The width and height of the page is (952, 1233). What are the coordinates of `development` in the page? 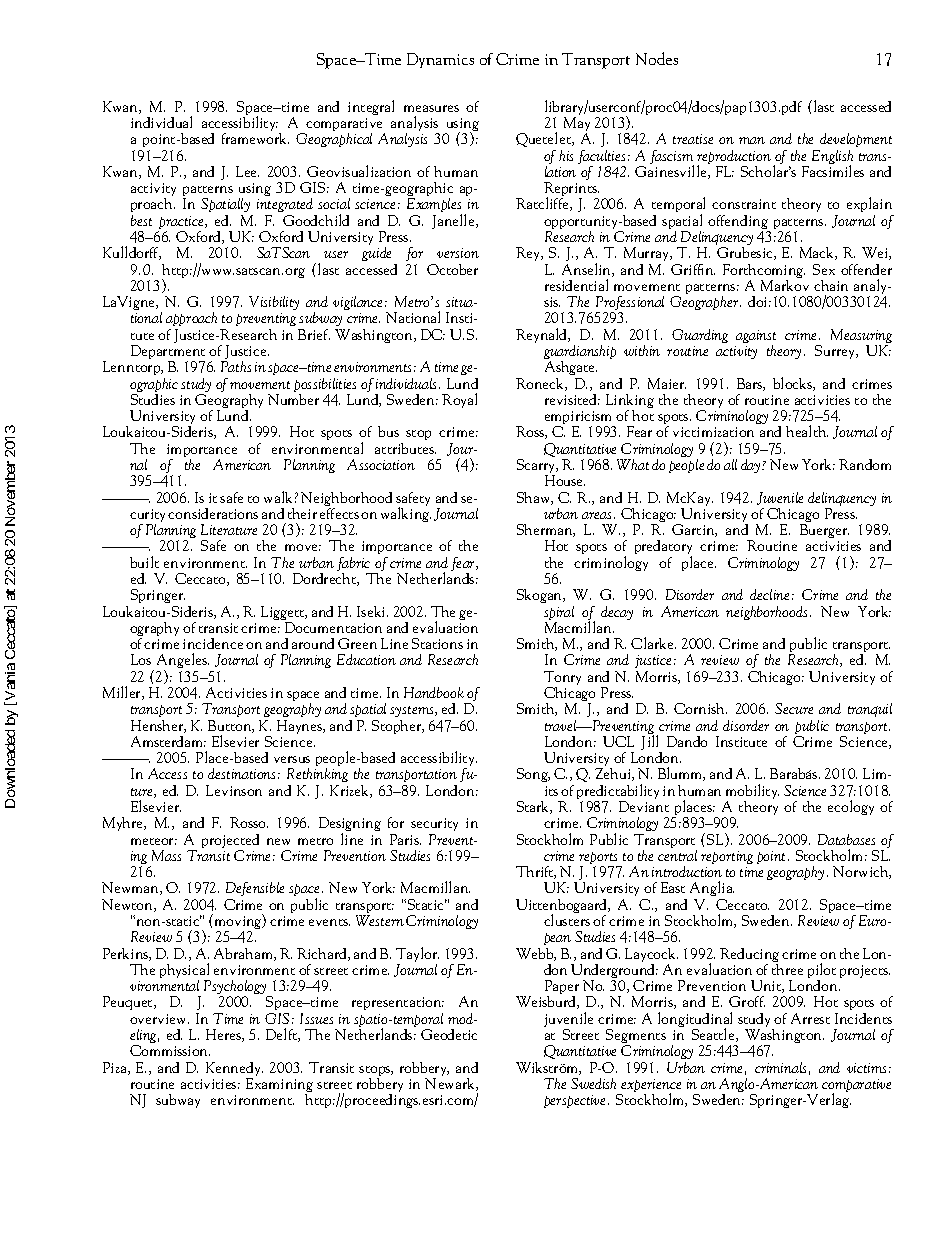 It's located at (856, 140).
